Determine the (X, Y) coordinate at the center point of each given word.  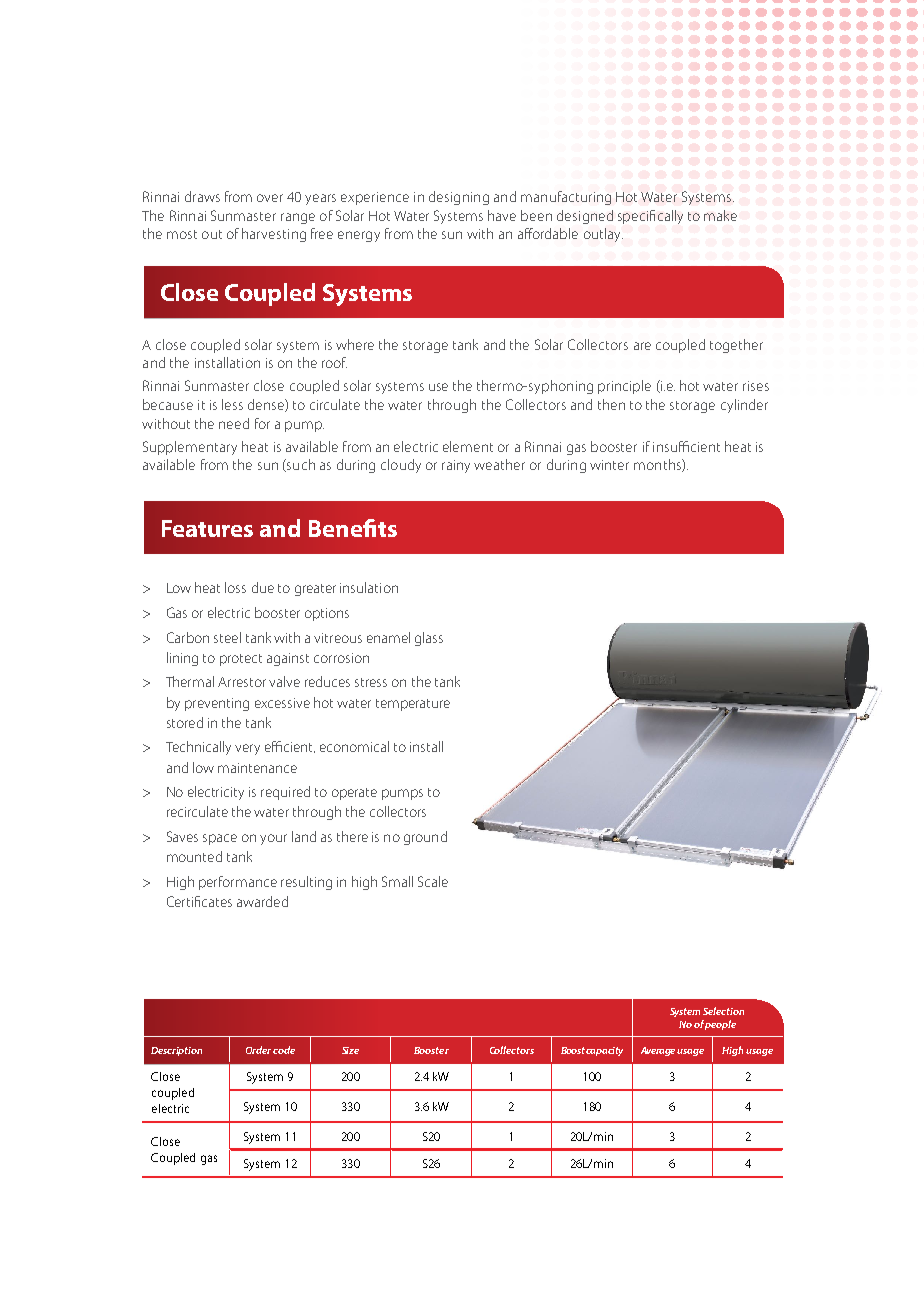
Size (350, 1050)
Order (258, 1050)
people (720, 1025)
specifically (650, 217)
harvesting (274, 235)
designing (459, 198)
